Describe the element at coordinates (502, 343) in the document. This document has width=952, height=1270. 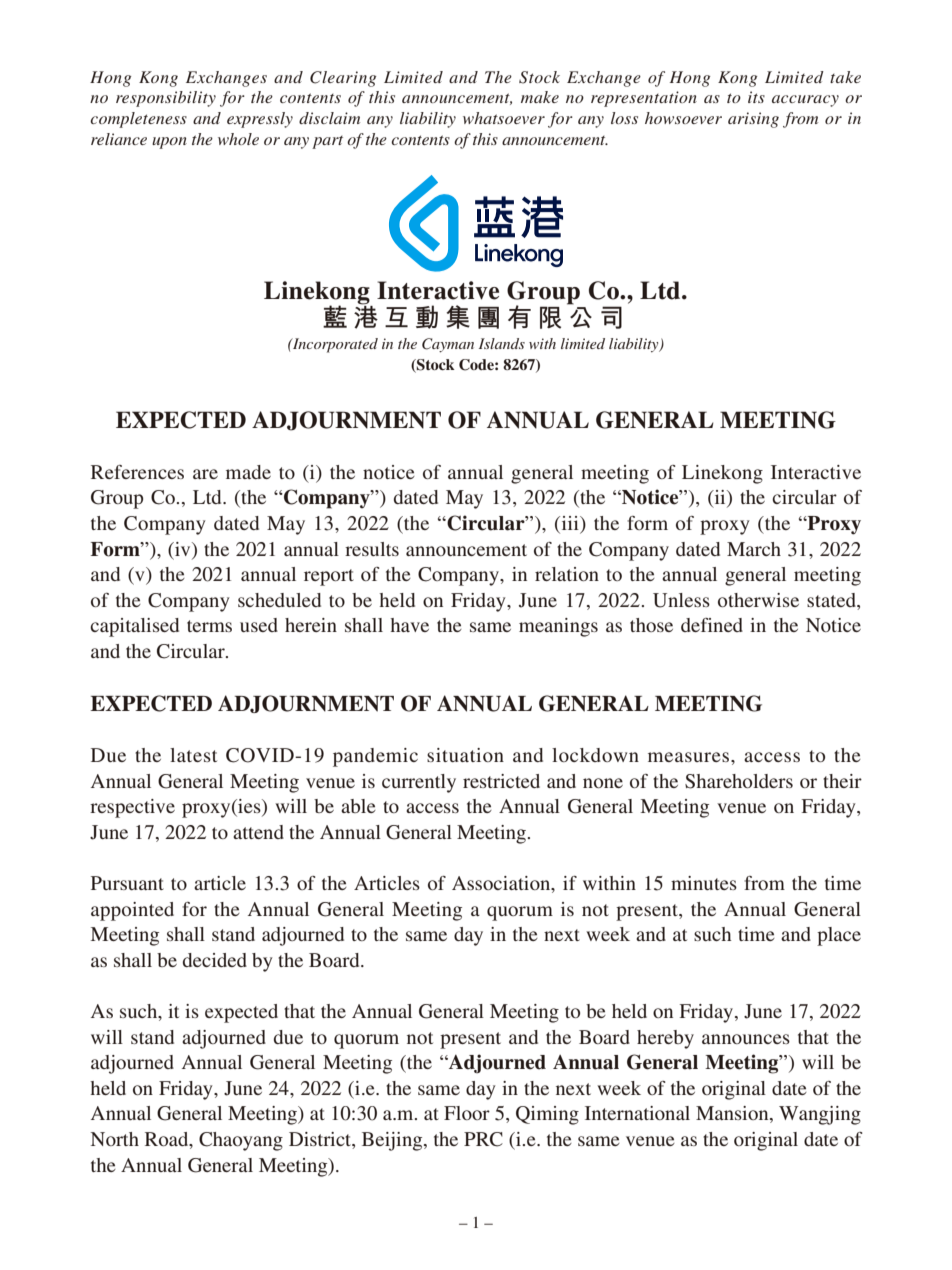
I see `Islands` at that location.
